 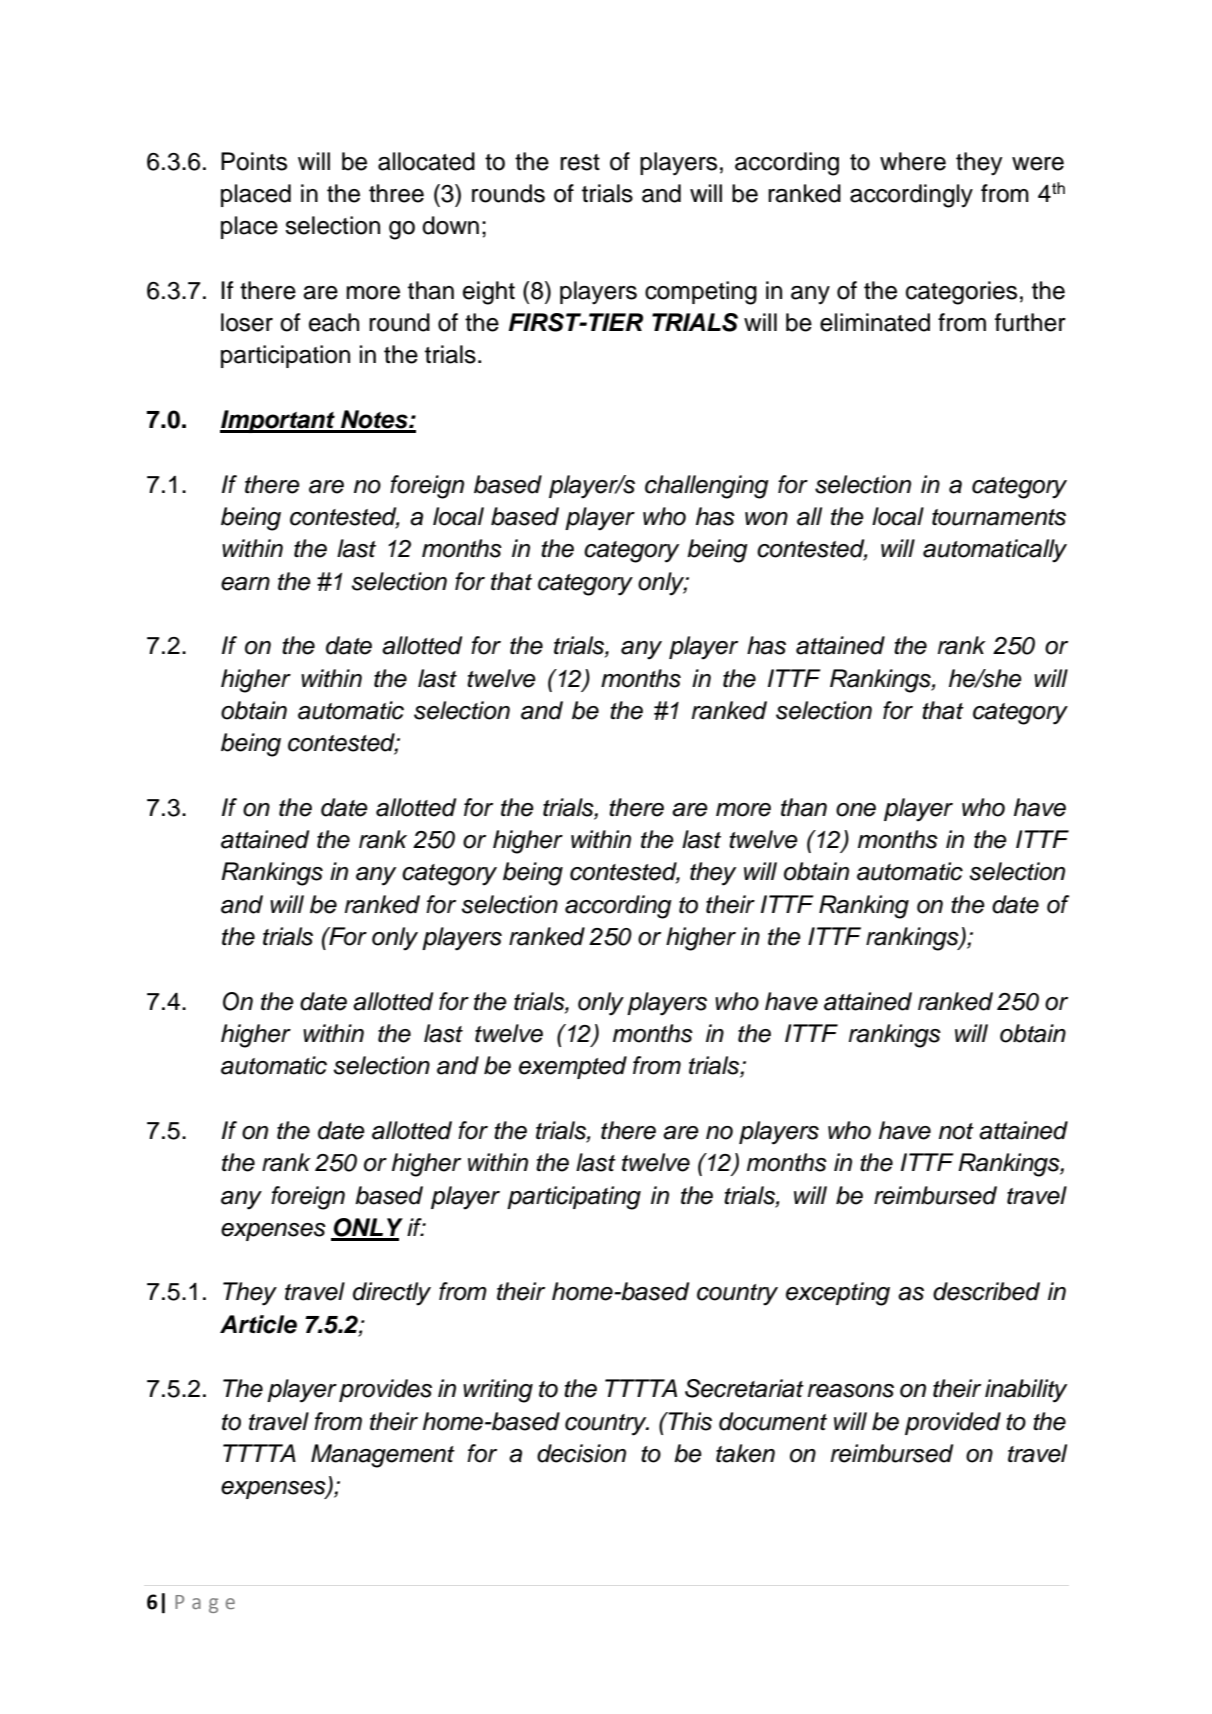 What do you see at coordinates (385, 1390) in the document?
I see `provides` at bounding box center [385, 1390].
